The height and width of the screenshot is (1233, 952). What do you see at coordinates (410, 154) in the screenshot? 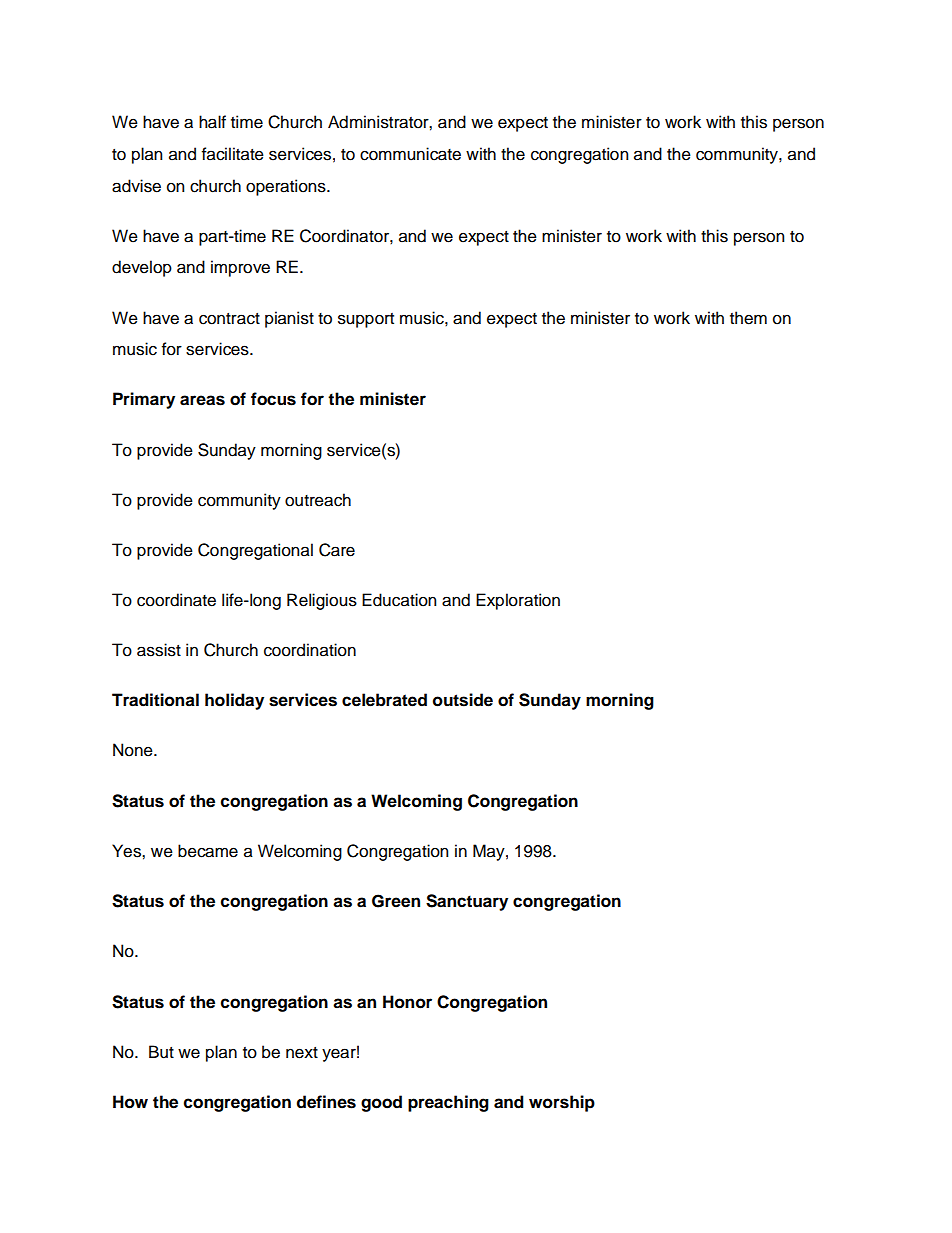
I see `communicate` at bounding box center [410, 154].
